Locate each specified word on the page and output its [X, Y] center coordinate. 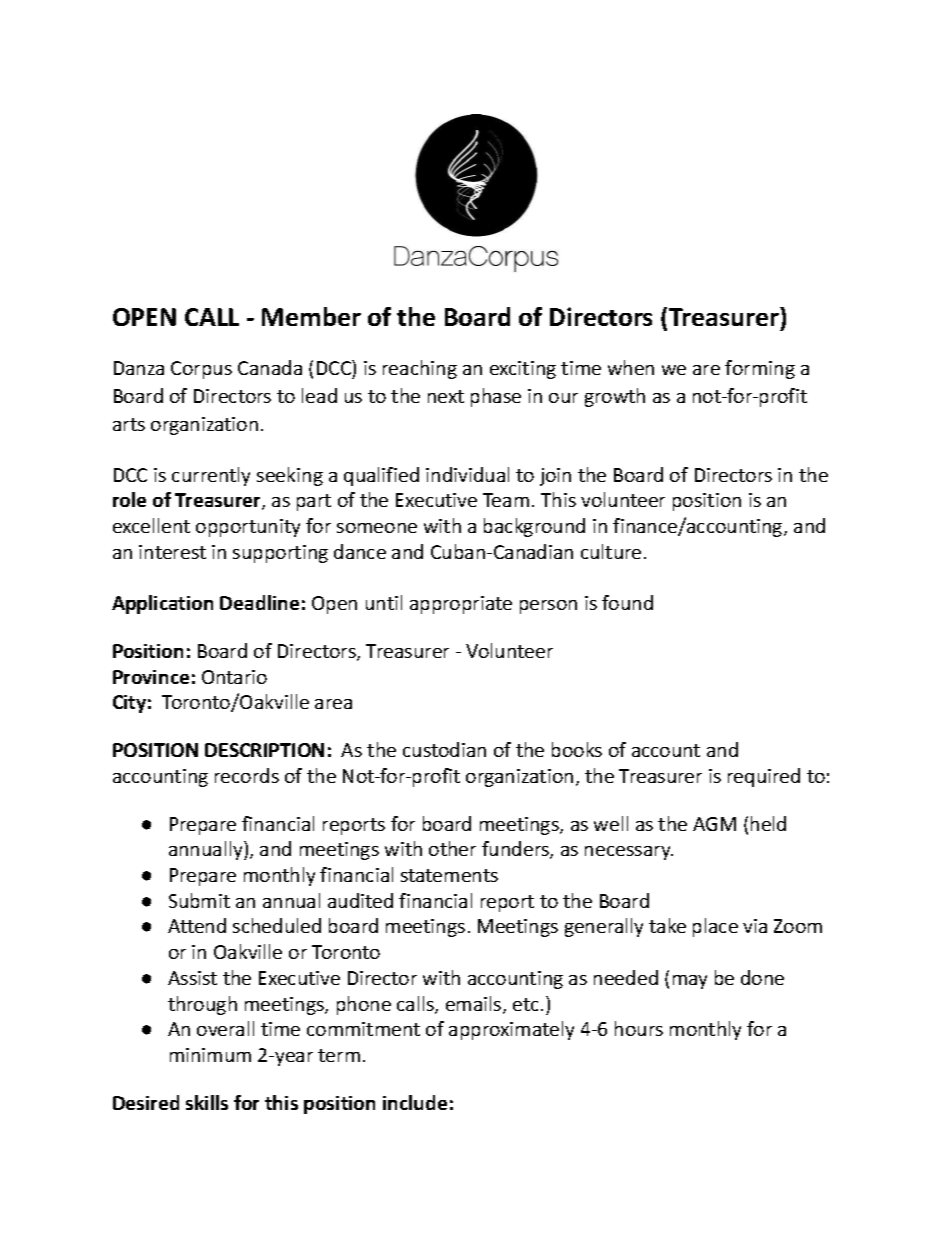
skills [207, 1102]
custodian [444, 749]
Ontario [234, 677]
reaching [420, 369]
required [764, 777]
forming [760, 369]
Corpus [201, 370]
